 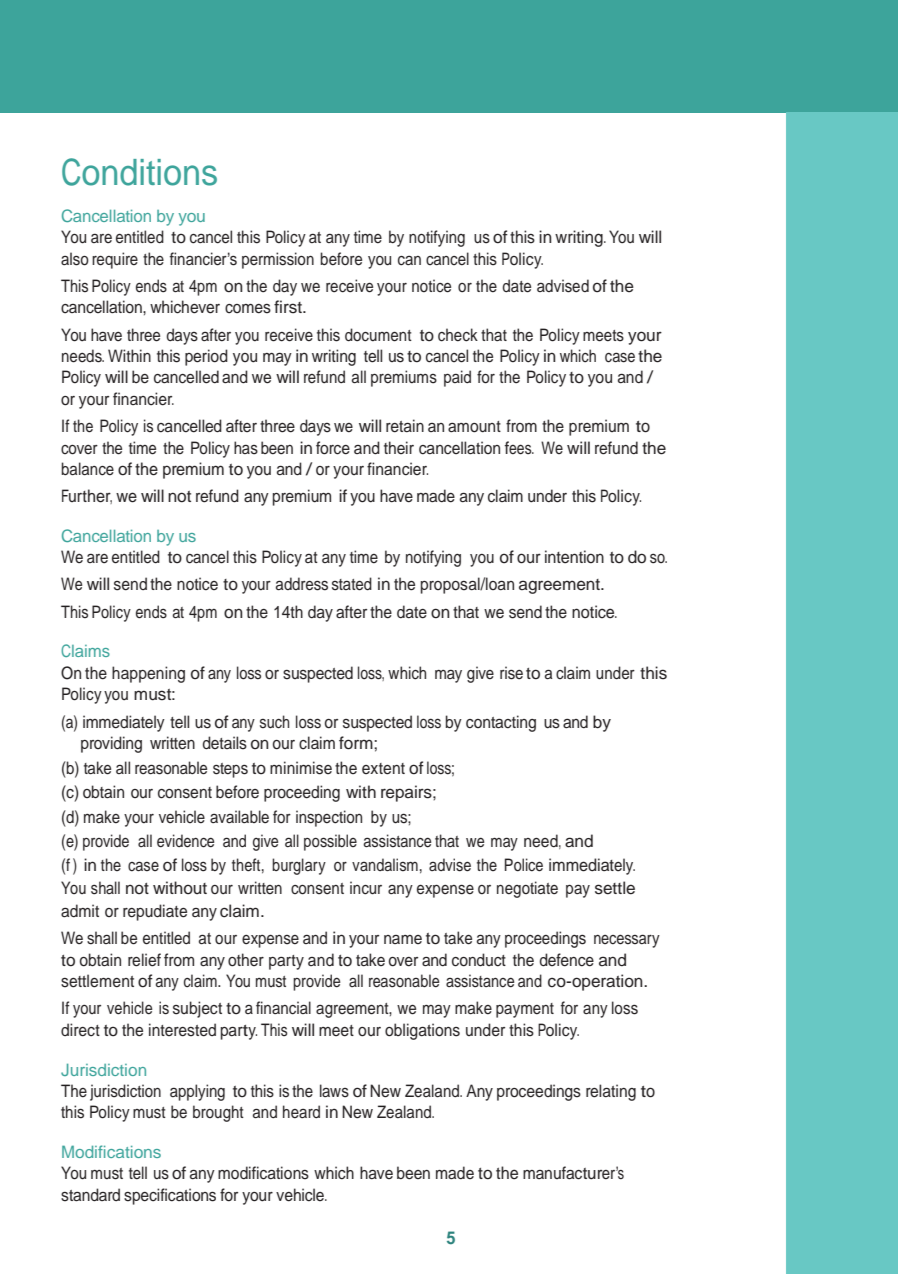 I want to click on fees, so click(x=519, y=448).
